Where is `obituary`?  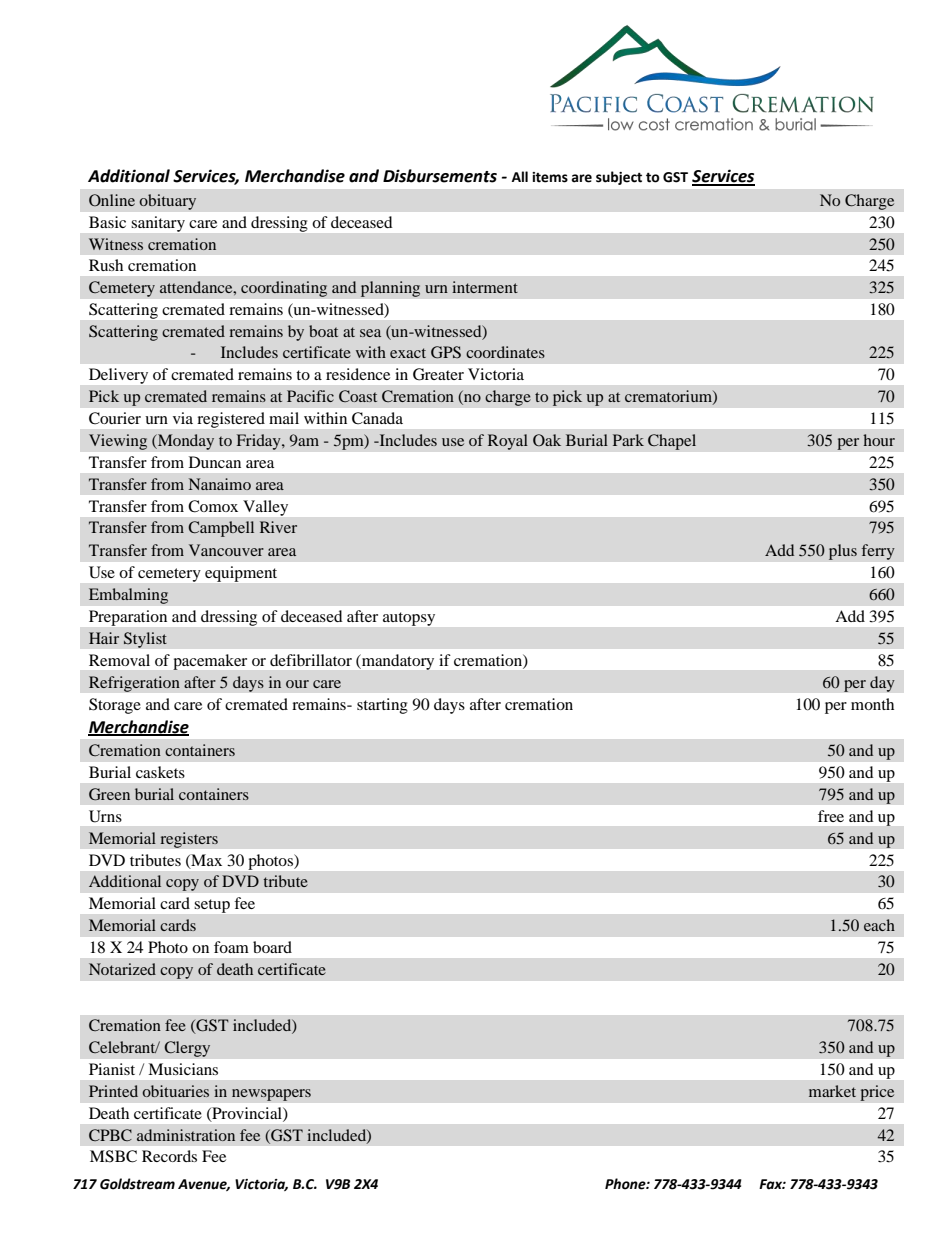 obituary is located at coordinates (167, 202).
